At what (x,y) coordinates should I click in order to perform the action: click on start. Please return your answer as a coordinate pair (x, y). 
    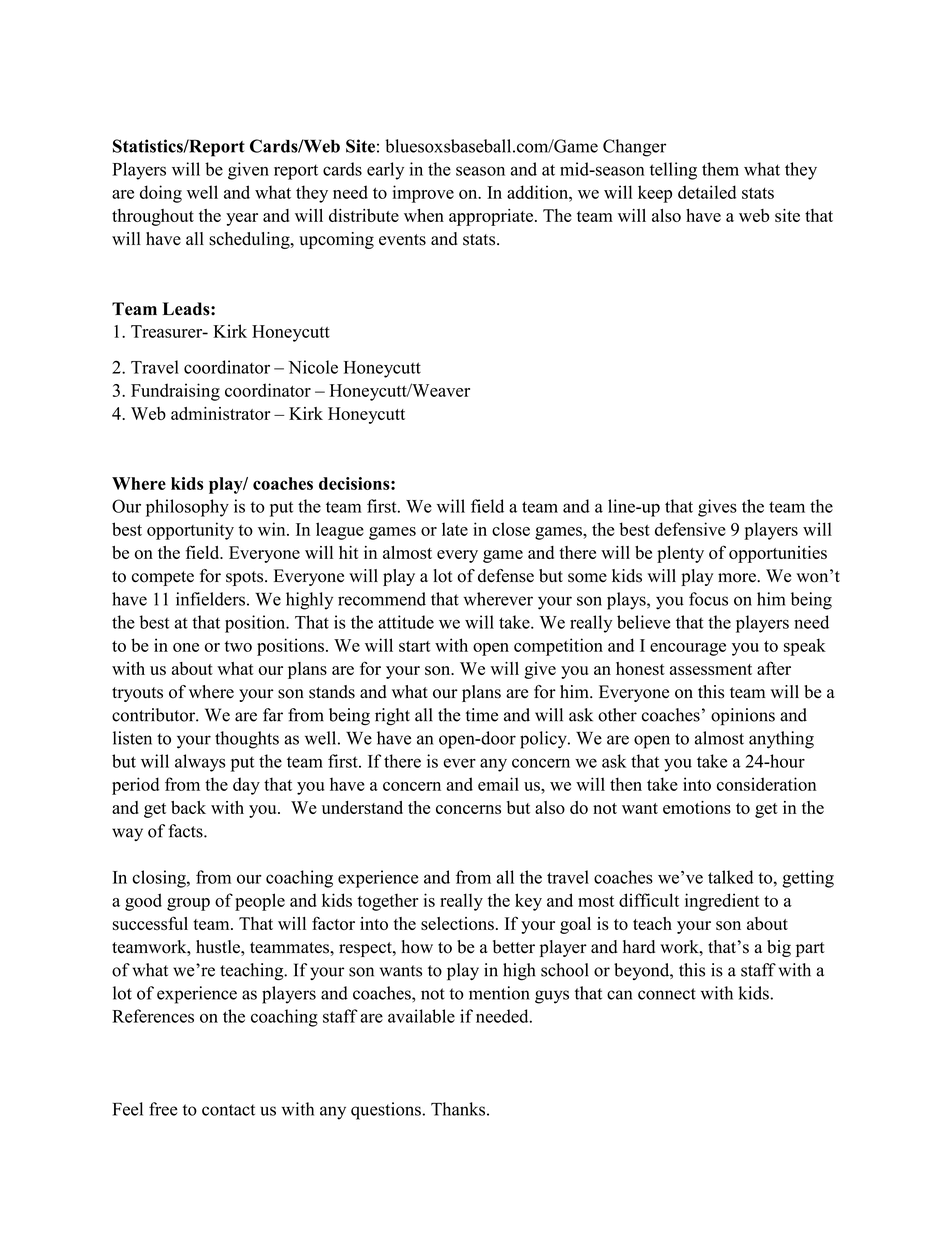
    Looking at the image, I should click on (415, 646).
